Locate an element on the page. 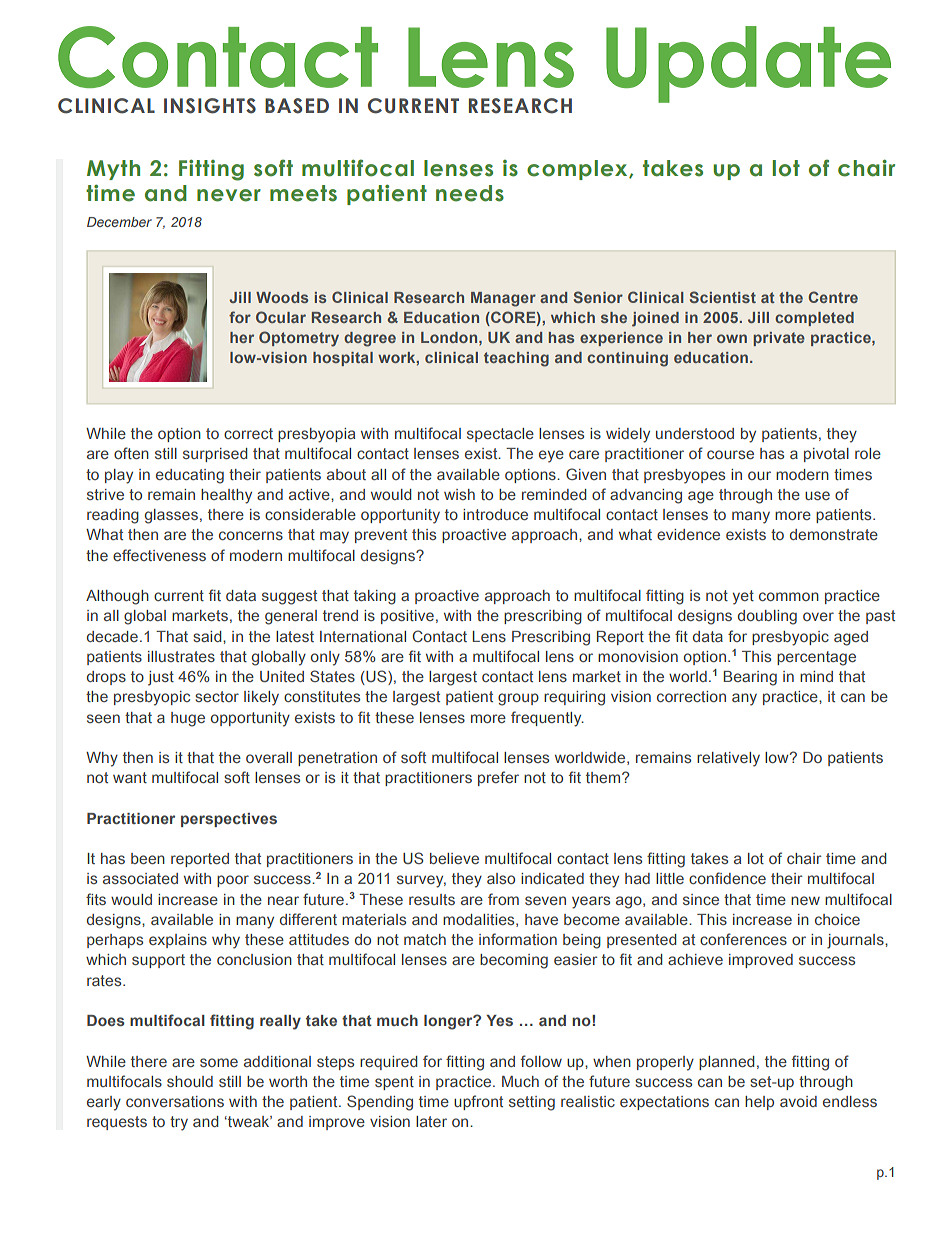 Image resolution: width=952 pixels, height=1233 pixels. INSIGHTS is located at coordinates (210, 106).
